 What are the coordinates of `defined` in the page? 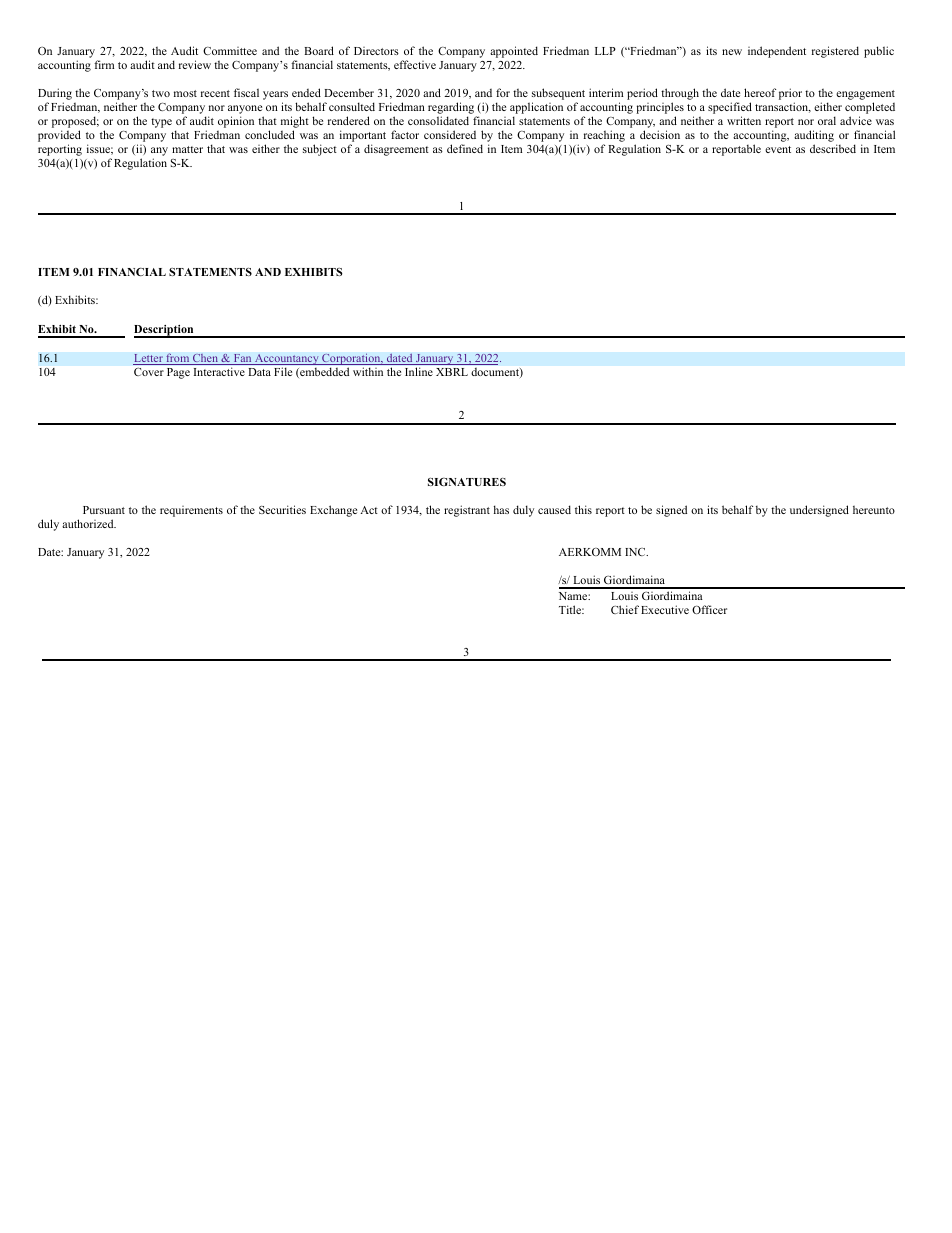 It's located at (465, 148).
